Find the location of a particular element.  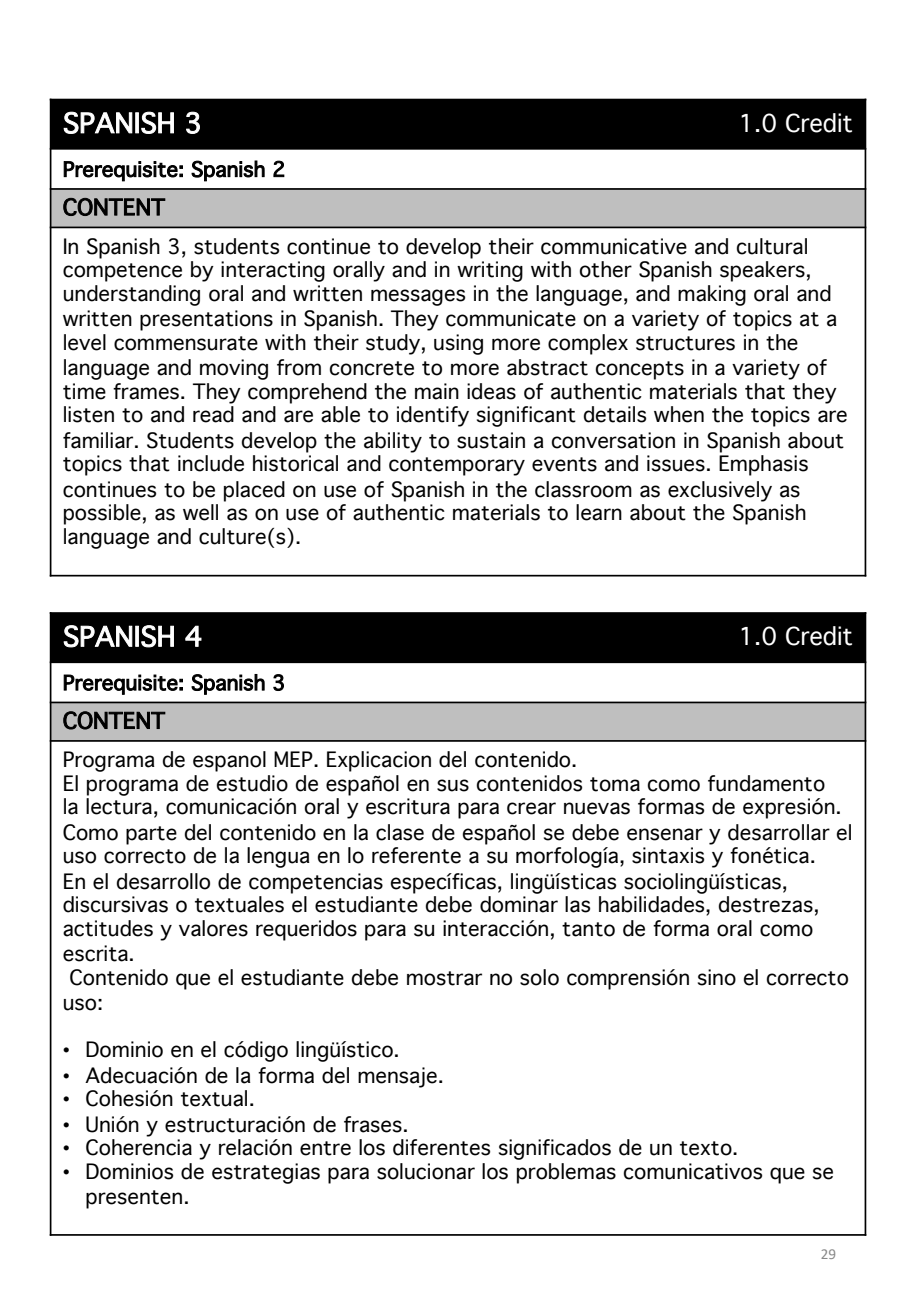

competence is located at coordinates (122, 272).
